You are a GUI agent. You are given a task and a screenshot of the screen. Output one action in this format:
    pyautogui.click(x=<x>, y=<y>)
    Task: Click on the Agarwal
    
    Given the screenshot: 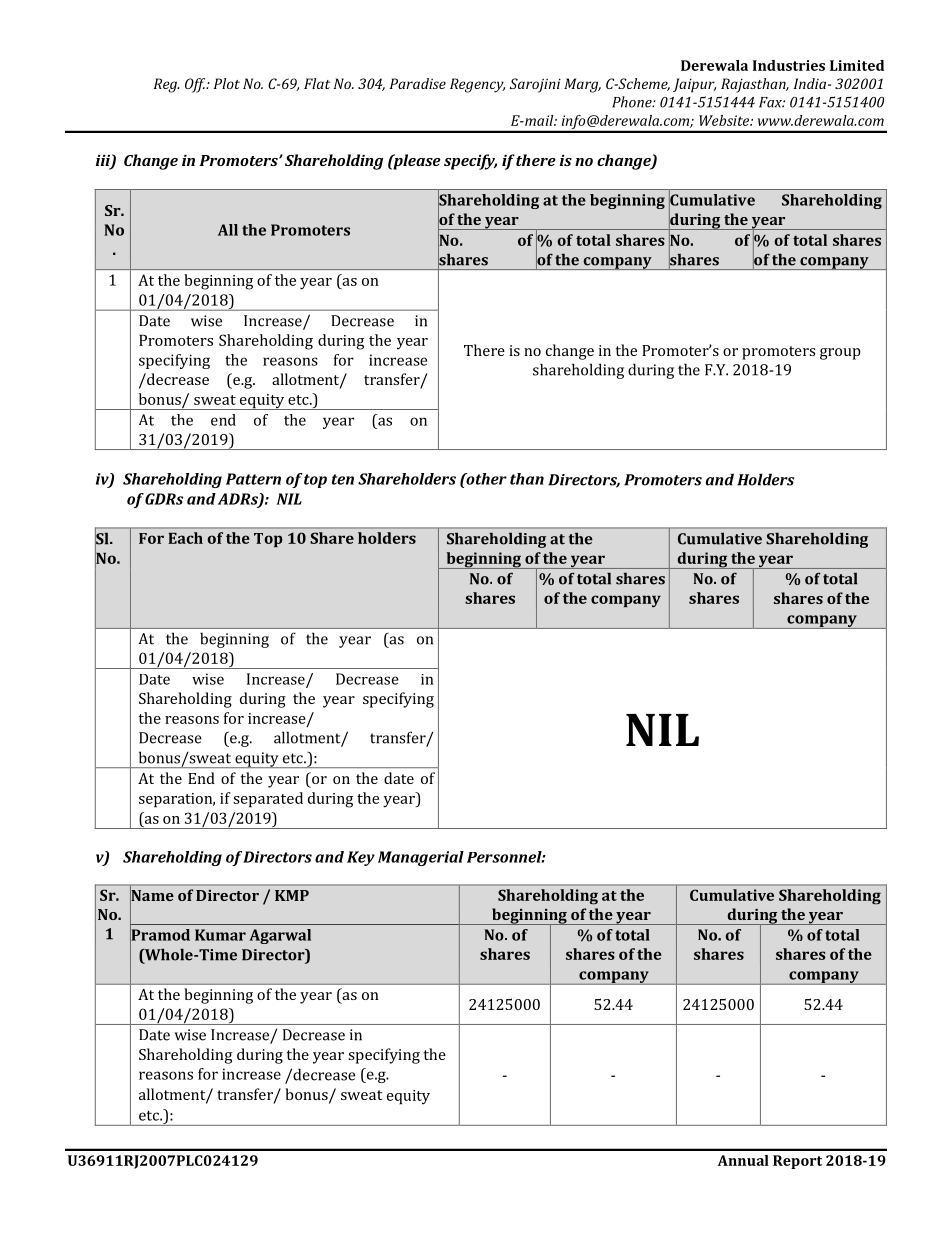 What is the action you would take?
    pyautogui.click(x=280, y=936)
